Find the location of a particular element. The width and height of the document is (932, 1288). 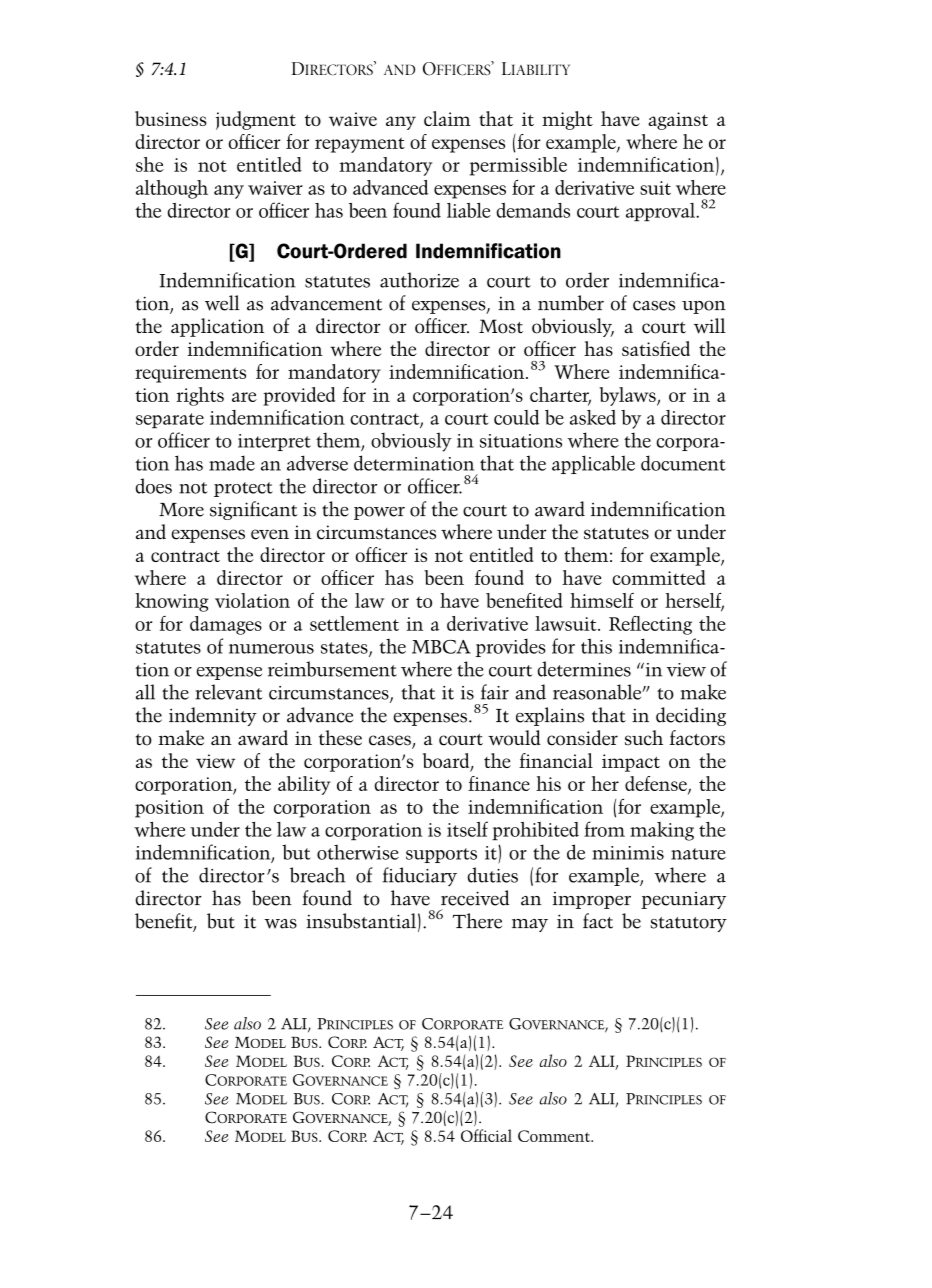

was is located at coordinates (280, 924).
